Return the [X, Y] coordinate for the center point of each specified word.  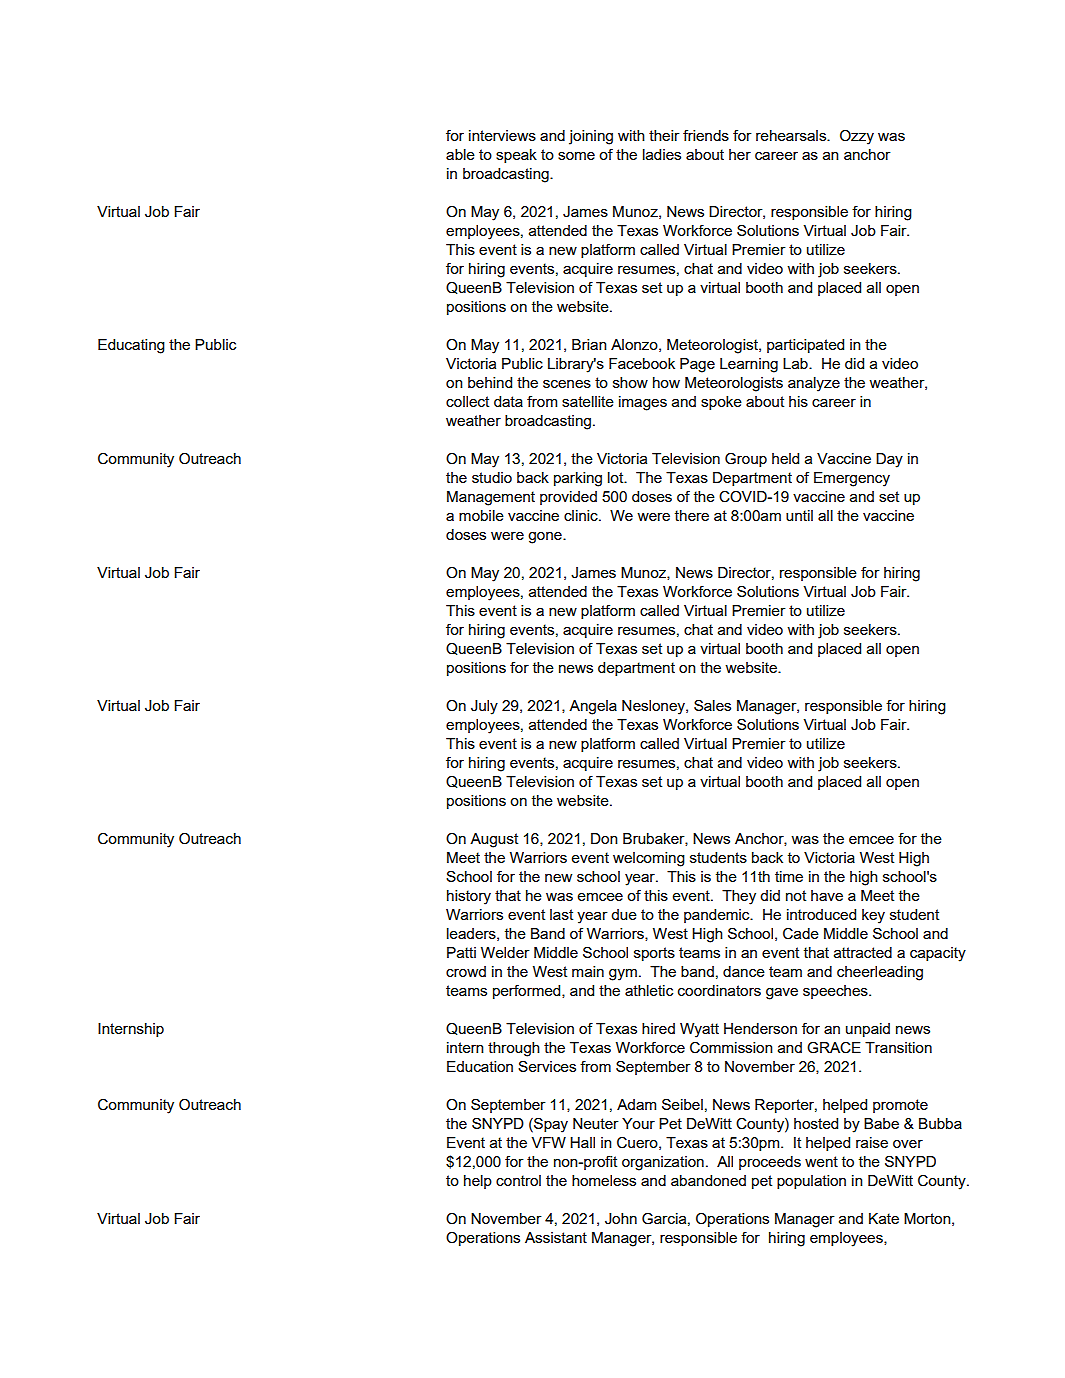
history [469, 897]
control [518, 1180]
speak [516, 156]
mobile [481, 515]
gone [546, 538]
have [827, 895]
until [799, 515]
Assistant [556, 1237]
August [494, 840]
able [460, 154]
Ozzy [857, 137]
